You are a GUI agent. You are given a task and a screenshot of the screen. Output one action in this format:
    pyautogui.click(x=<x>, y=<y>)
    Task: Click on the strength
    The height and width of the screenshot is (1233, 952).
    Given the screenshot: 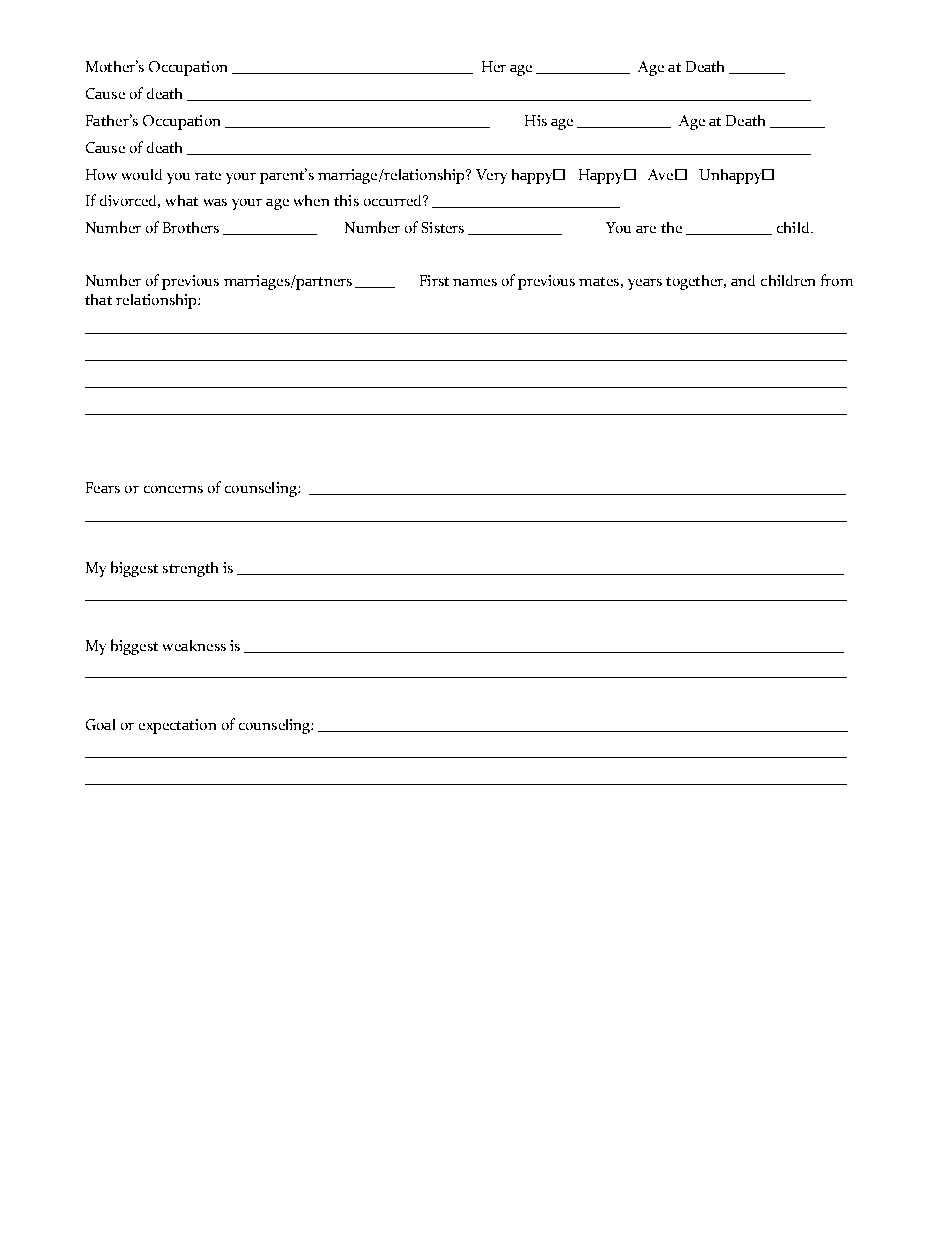 What is the action you would take?
    pyautogui.click(x=190, y=569)
